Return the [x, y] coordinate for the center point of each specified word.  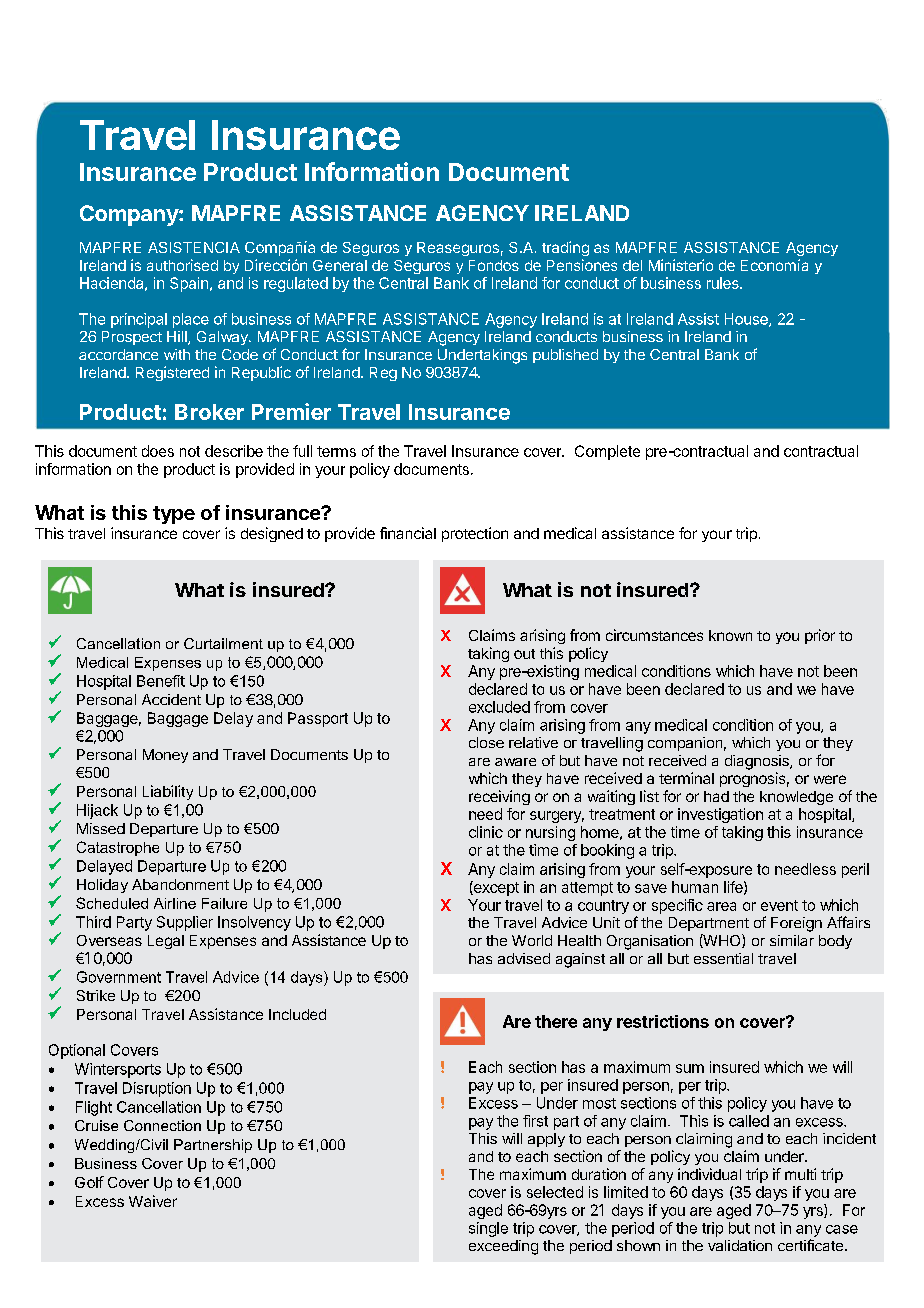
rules [724, 283]
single [488, 1229]
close [486, 742]
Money [165, 756]
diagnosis [758, 762]
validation [740, 1245]
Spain [189, 284]
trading [565, 248]
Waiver [153, 1201]
